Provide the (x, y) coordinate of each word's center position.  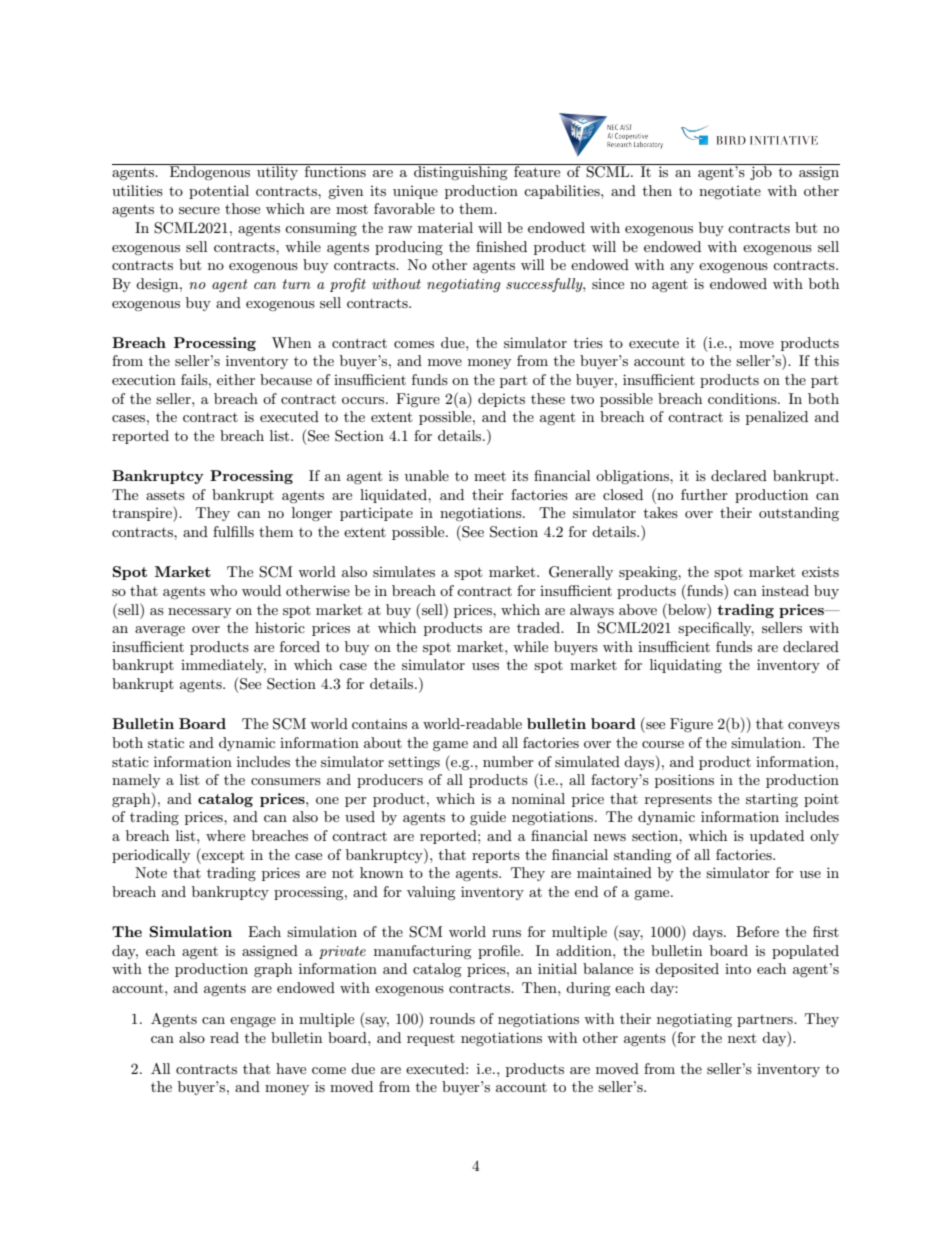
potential (219, 192)
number (508, 761)
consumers (286, 781)
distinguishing (461, 172)
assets (165, 495)
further (704, 494)
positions (684, 781)
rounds (452, 1018)
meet (490, 476)
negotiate (730, 192)
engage (253, 1022)
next (742, 1038)
